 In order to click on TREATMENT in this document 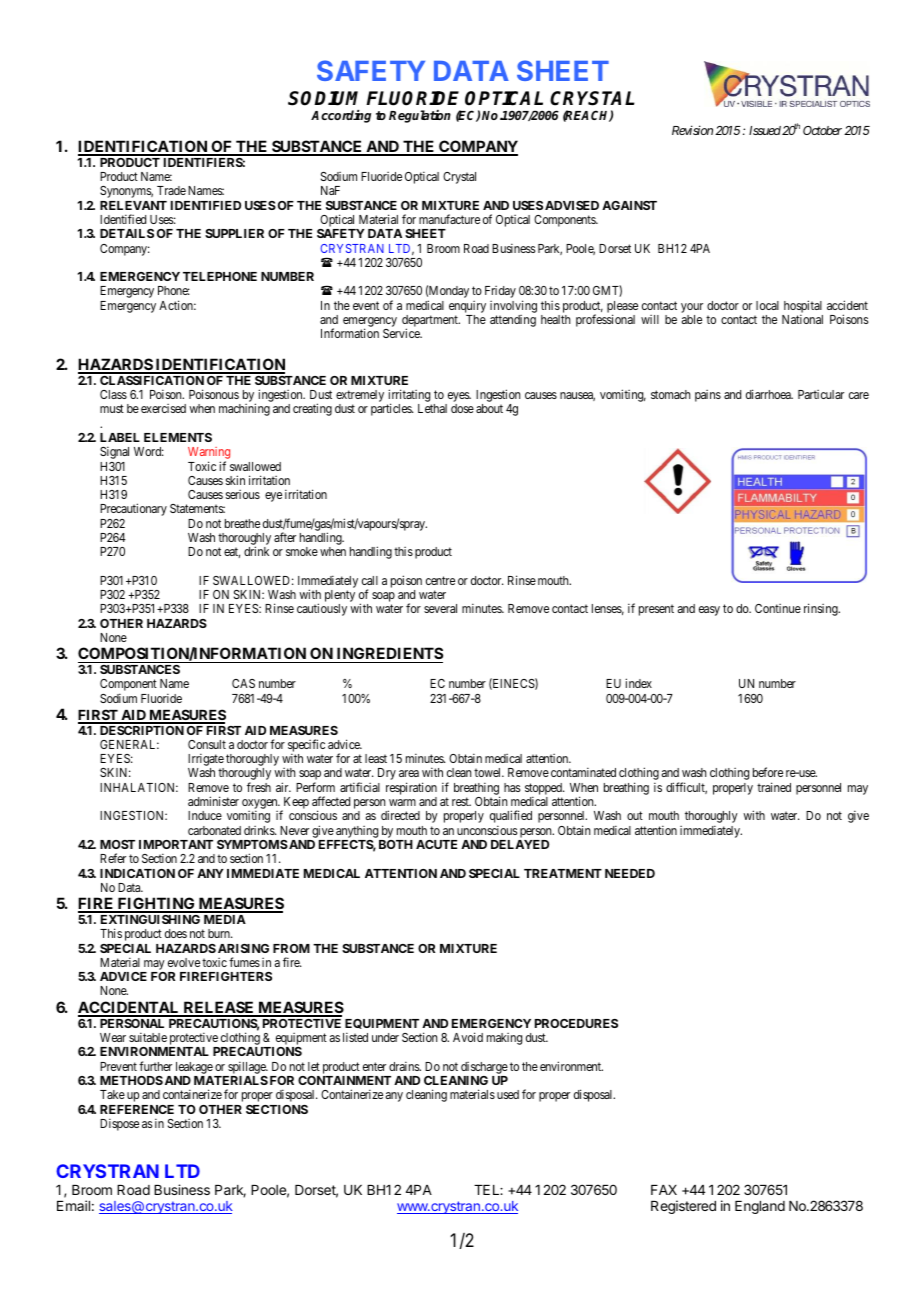, I will do `click(563, 873)`.
